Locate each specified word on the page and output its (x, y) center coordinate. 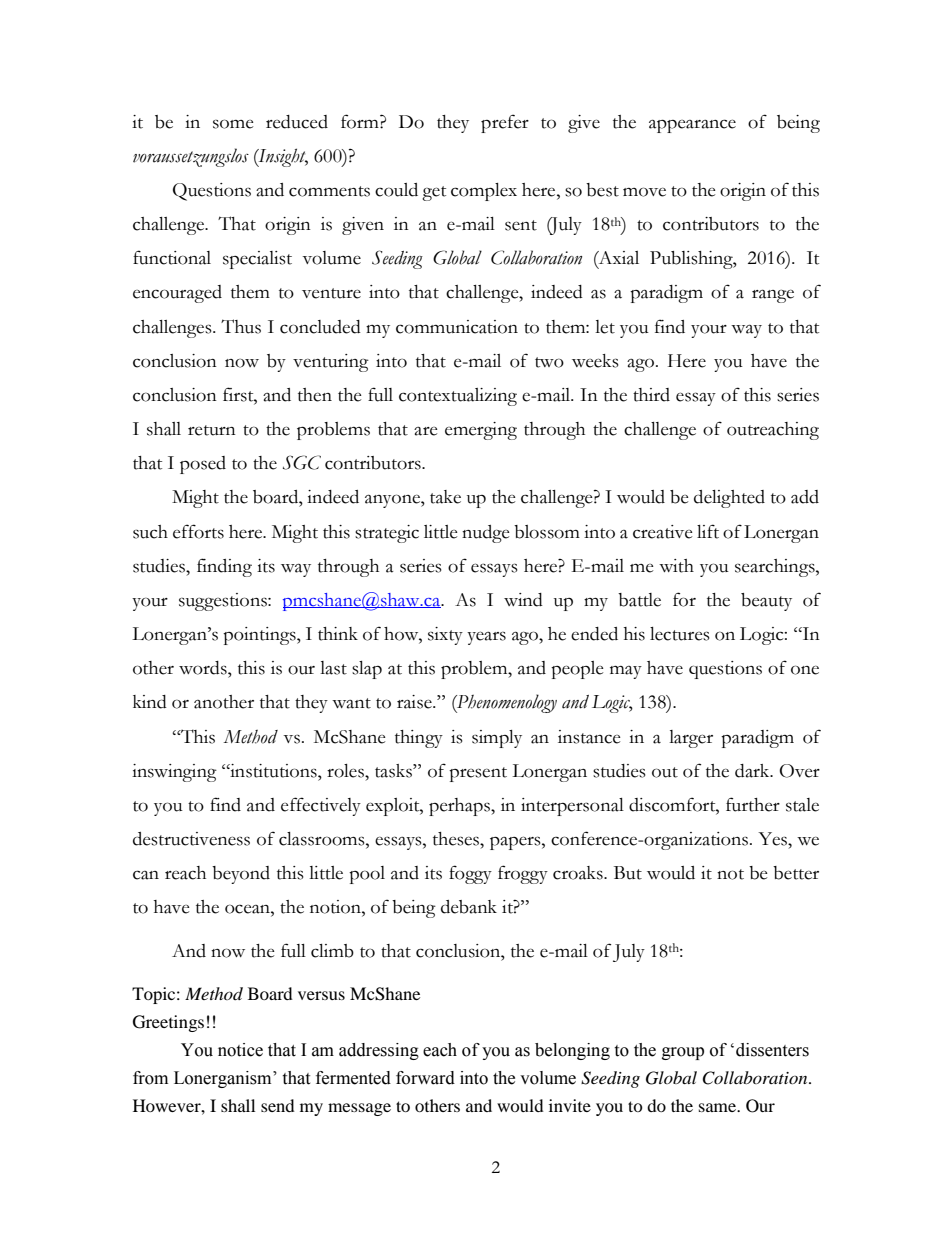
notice (240, 1050)
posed (203, 465)
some (233, 124)
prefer (505, 123)
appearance (692, 126)
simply (497, 739)
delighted (729, 499)
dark (753, 771)
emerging (481, 431)
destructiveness (191, 839)
